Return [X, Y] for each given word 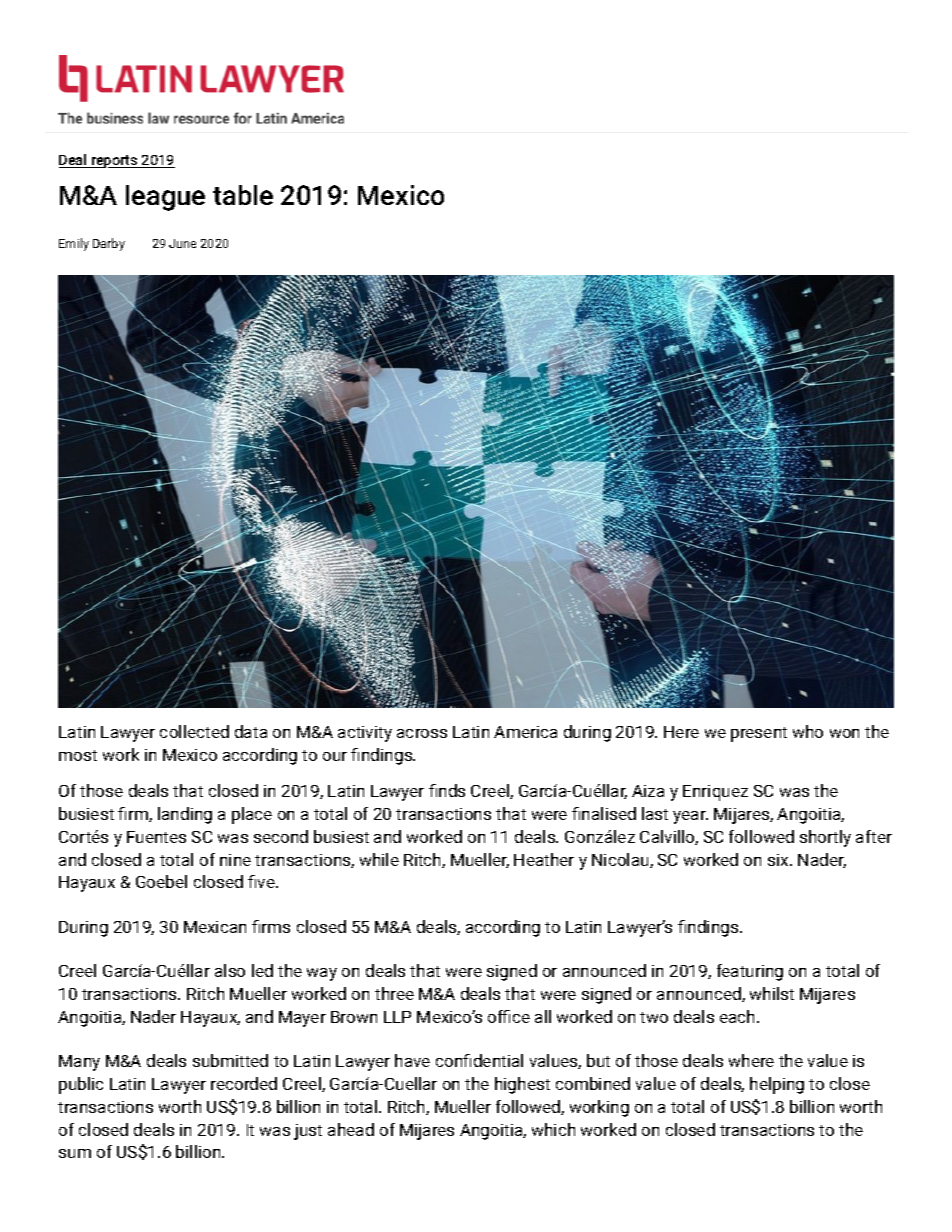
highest [522, 1085]
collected [194, 731]
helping [777, 1085]
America [525, 732]
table [243, 195]
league [165, 198]
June [182, 243]
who [808, 731]
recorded [244, 1083]
